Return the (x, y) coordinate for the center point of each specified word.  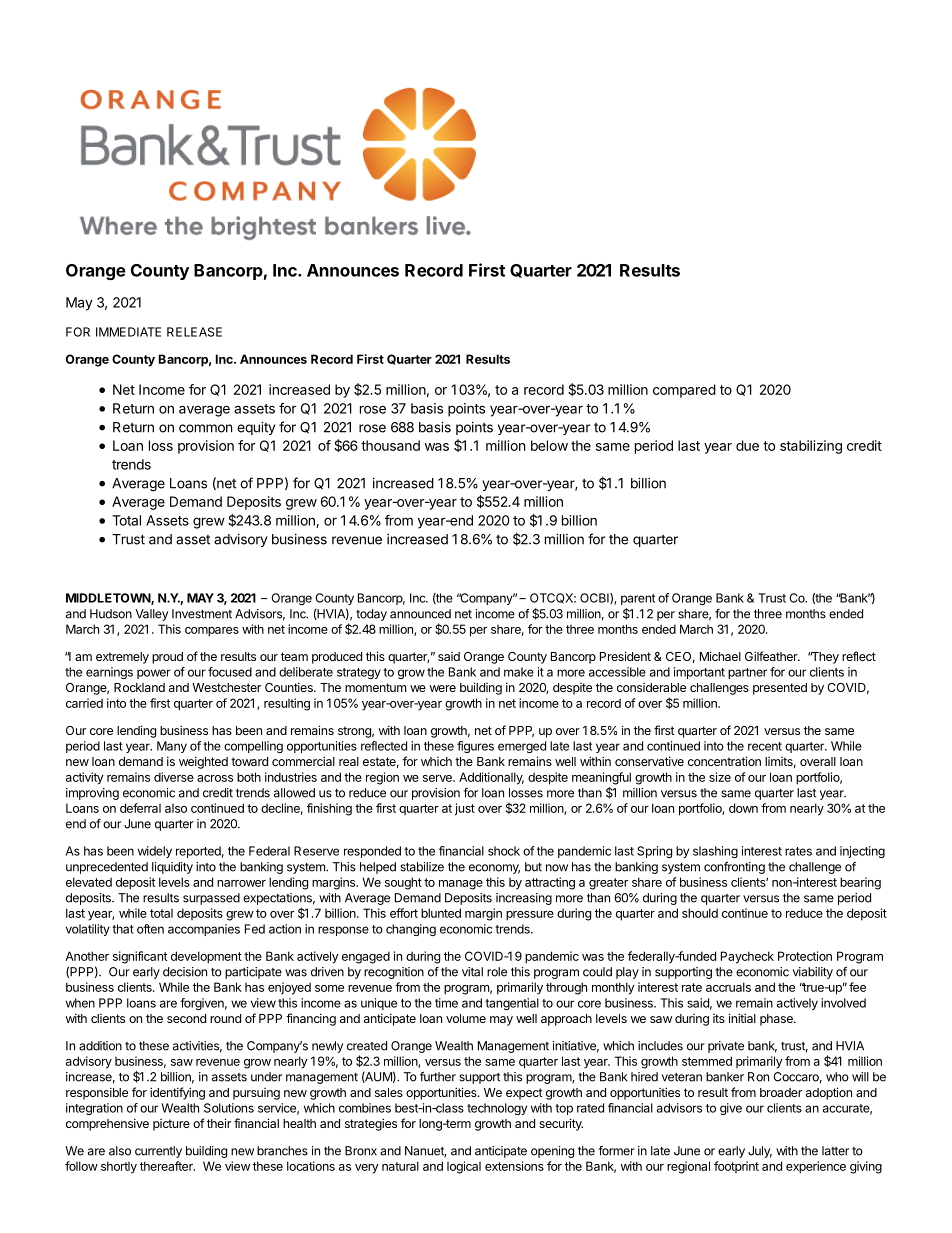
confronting (734, 868)
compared (684, 391)
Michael (720, 656)
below (549, 445)
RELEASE (194, 332)
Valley (151, 615)
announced (420, 614)
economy (494, 869)
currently (158, 1152)
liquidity (172, 868)
